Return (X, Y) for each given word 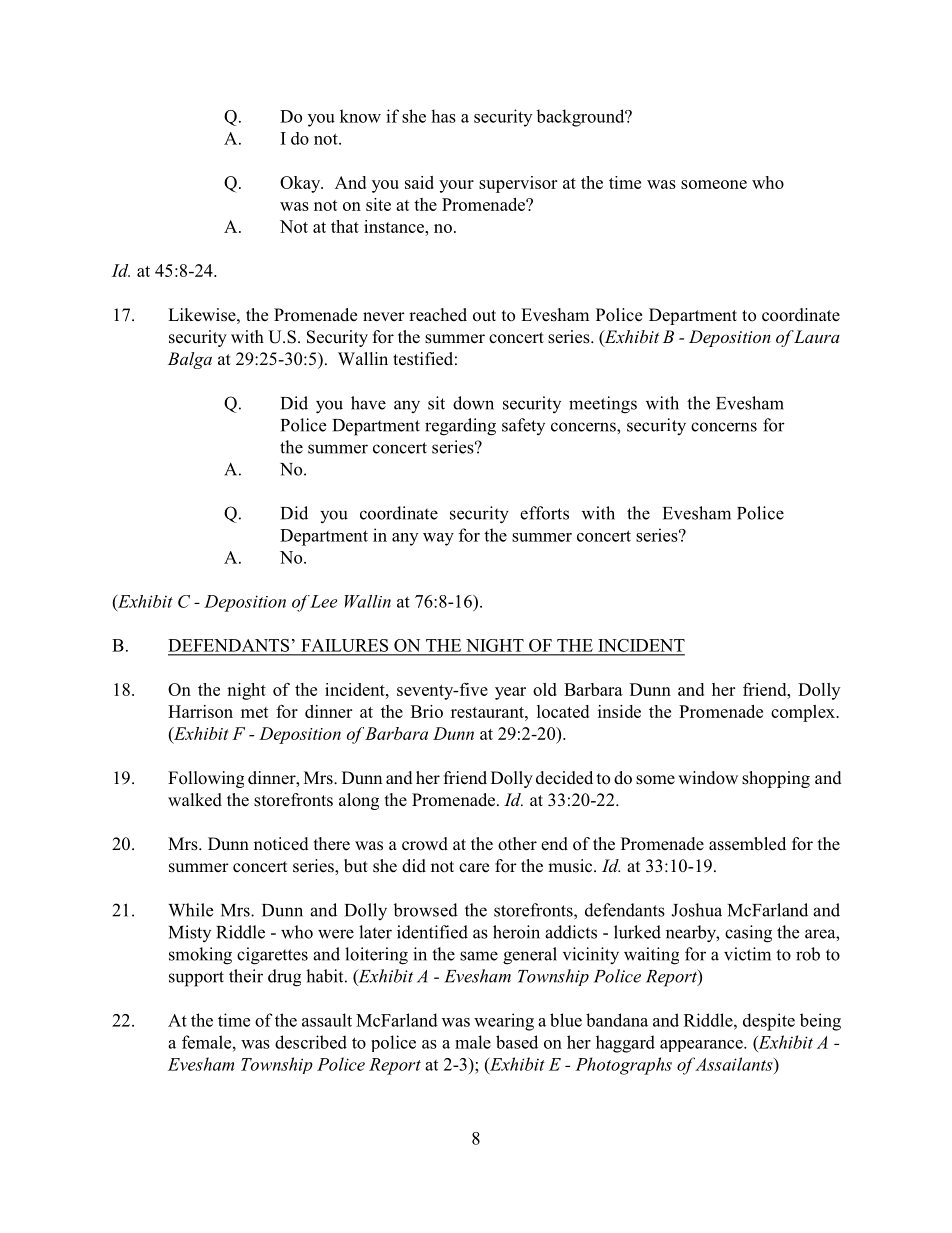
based (517, 1042)
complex (804, 713)
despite (769, 1022)
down (473, 403)
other (517, 844)
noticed (281, 844)
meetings (603, 405)
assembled (747, 844)
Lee (323, 601)
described (311, 1042)
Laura (816, 336)
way (438, 539)
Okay (301, 184)
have (368, 403)
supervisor (518, 184)
